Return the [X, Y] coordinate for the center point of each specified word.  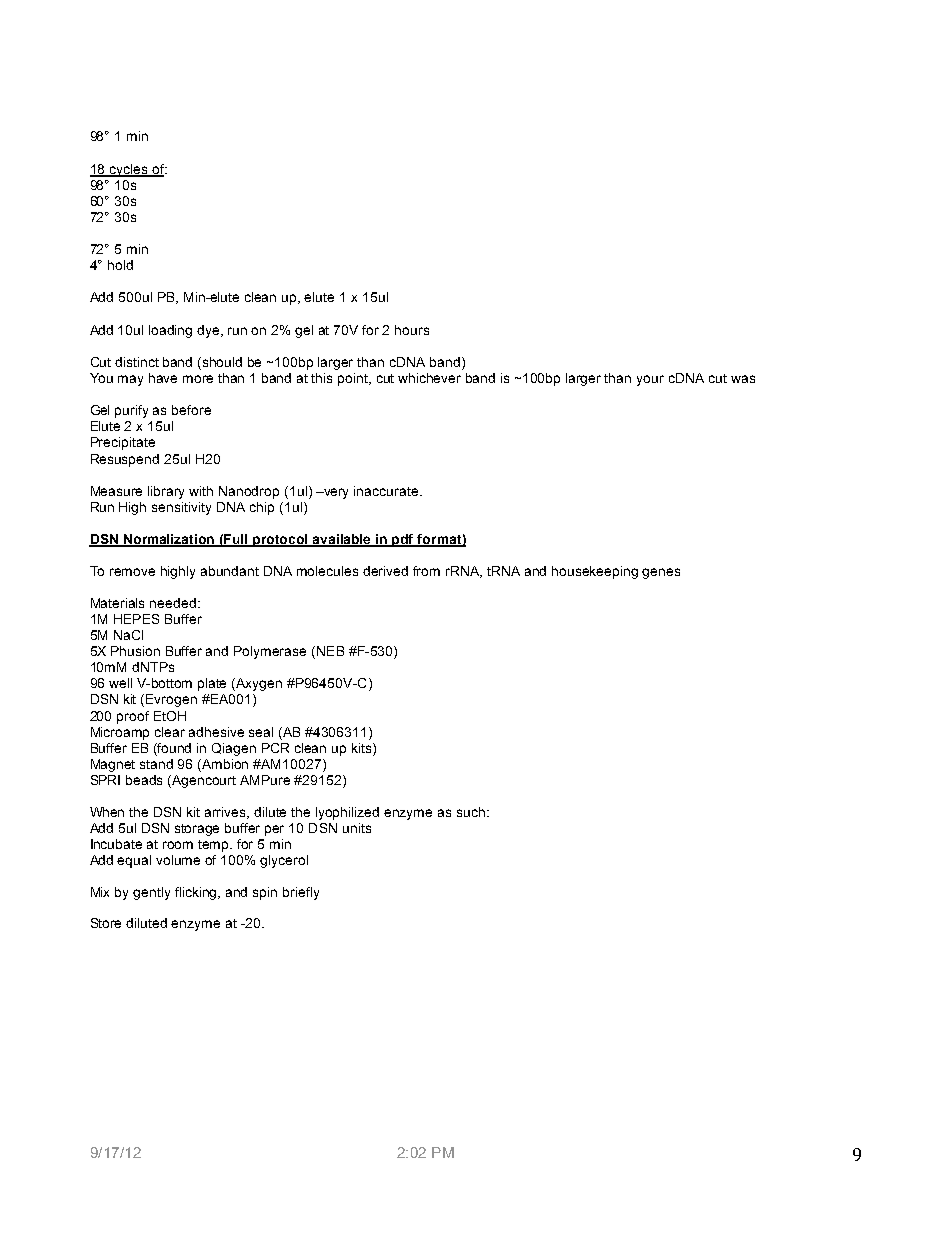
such [471, 812]
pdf [404, 540]
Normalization [169, 540]
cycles [128, 170]
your [650, 380]
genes [661, 573]
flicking [197, 893]
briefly [301, 893]
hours [412, 330]
